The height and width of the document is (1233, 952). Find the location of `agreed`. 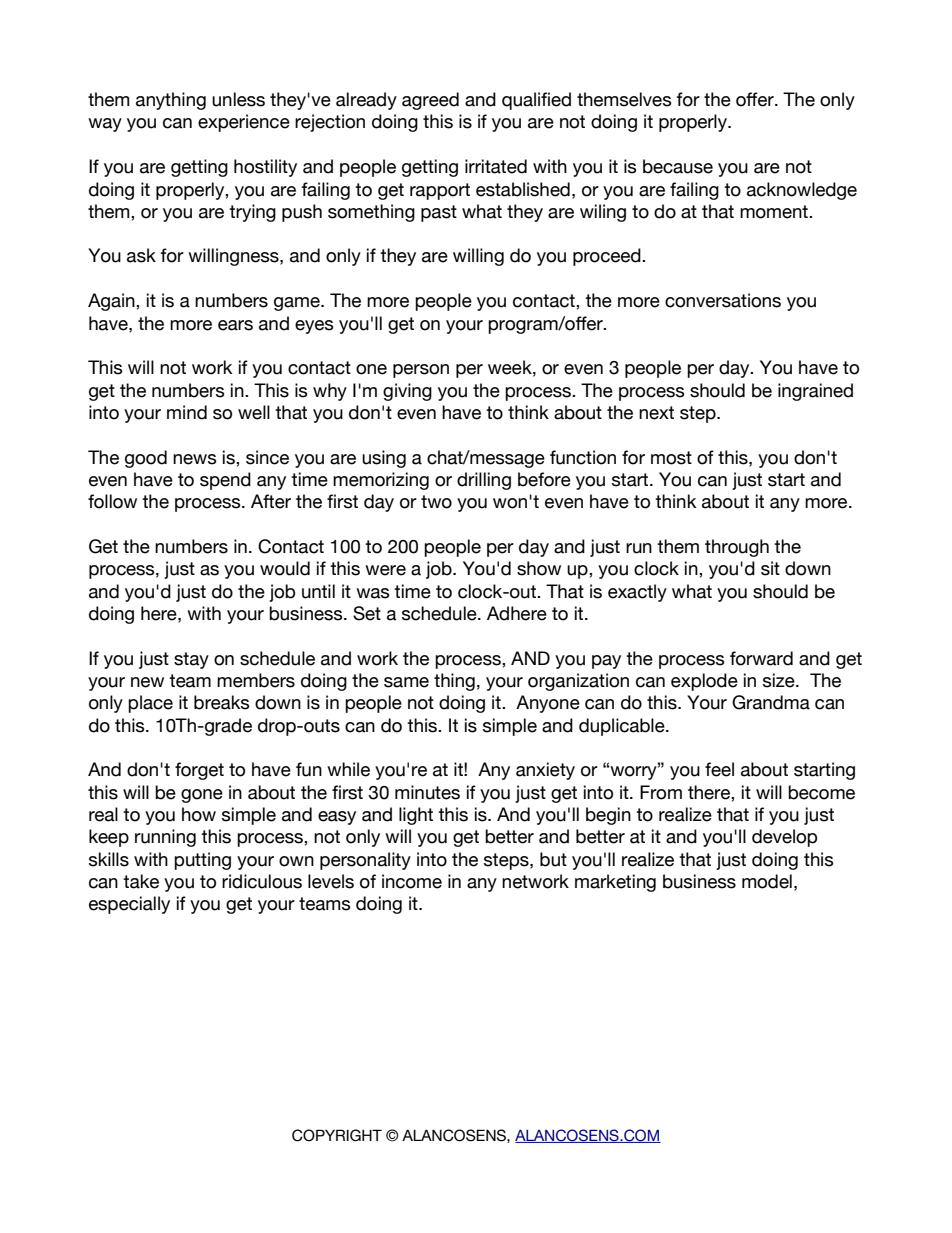

agreed is located at coordinates (430, 101).
